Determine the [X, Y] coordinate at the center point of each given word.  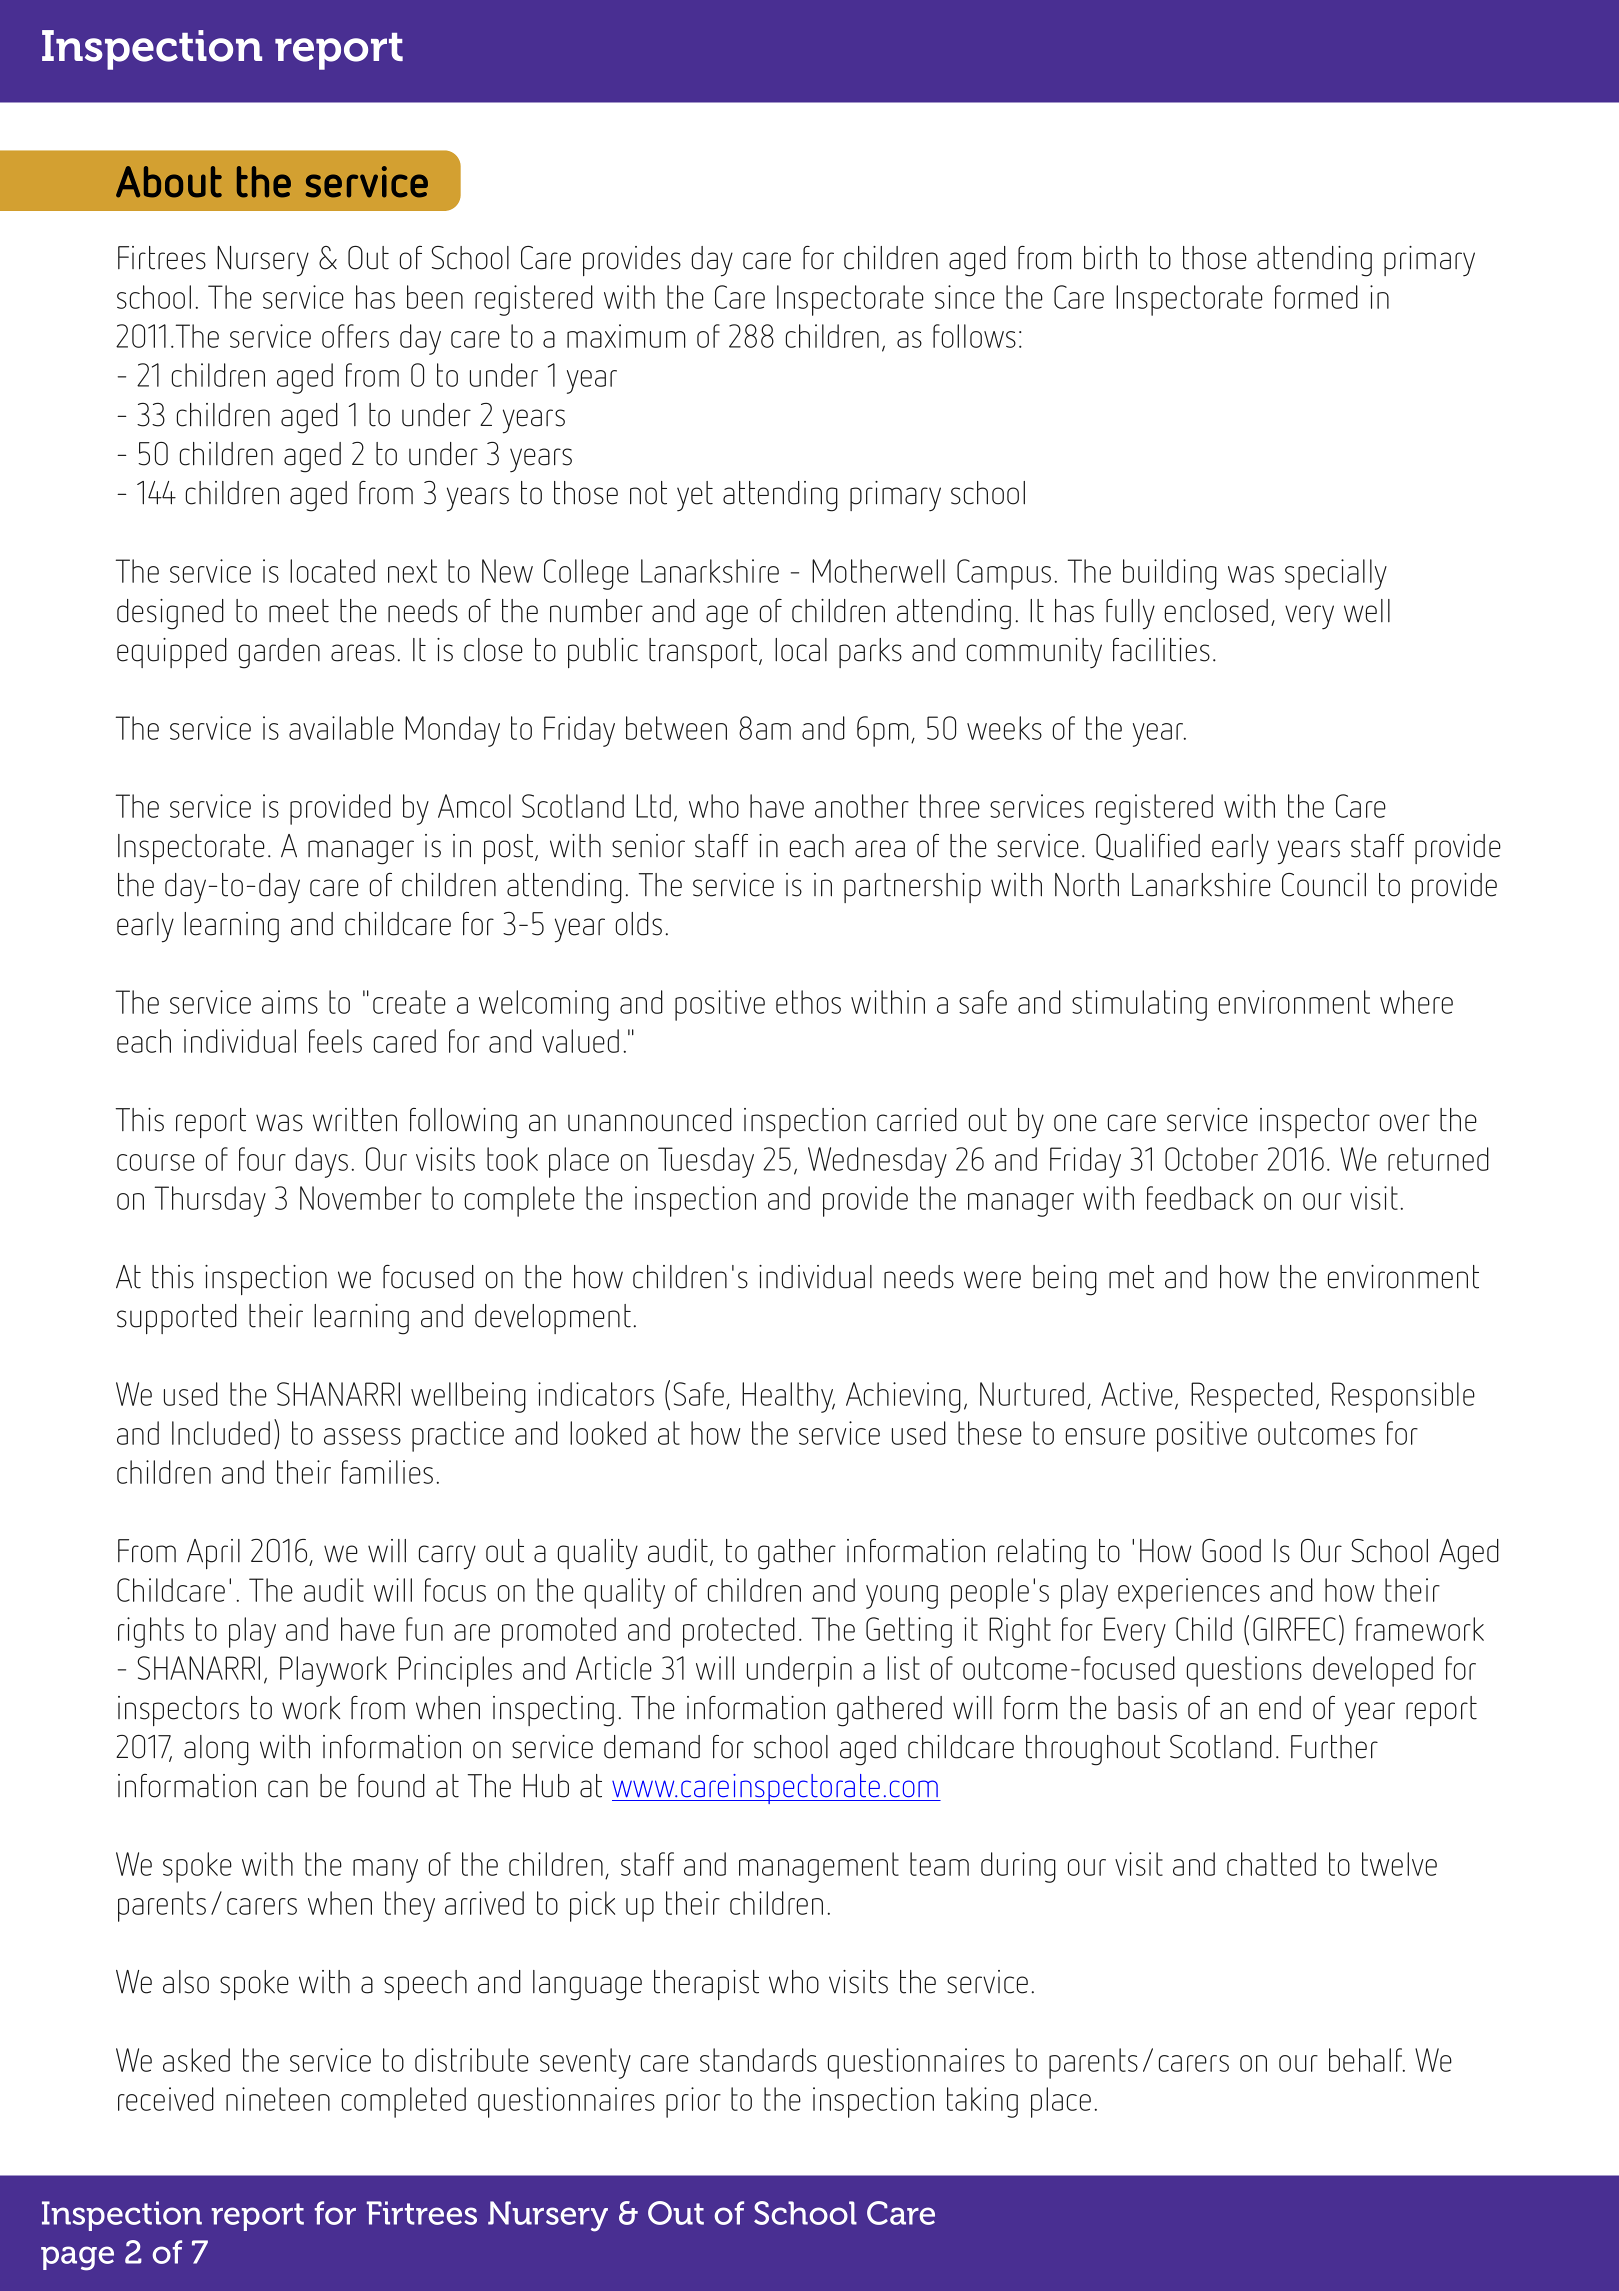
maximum [626, 336]
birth [1110, 258]
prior [693, 2102]
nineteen [278, 2099]
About [169, 182]
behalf [1367, 2060]
